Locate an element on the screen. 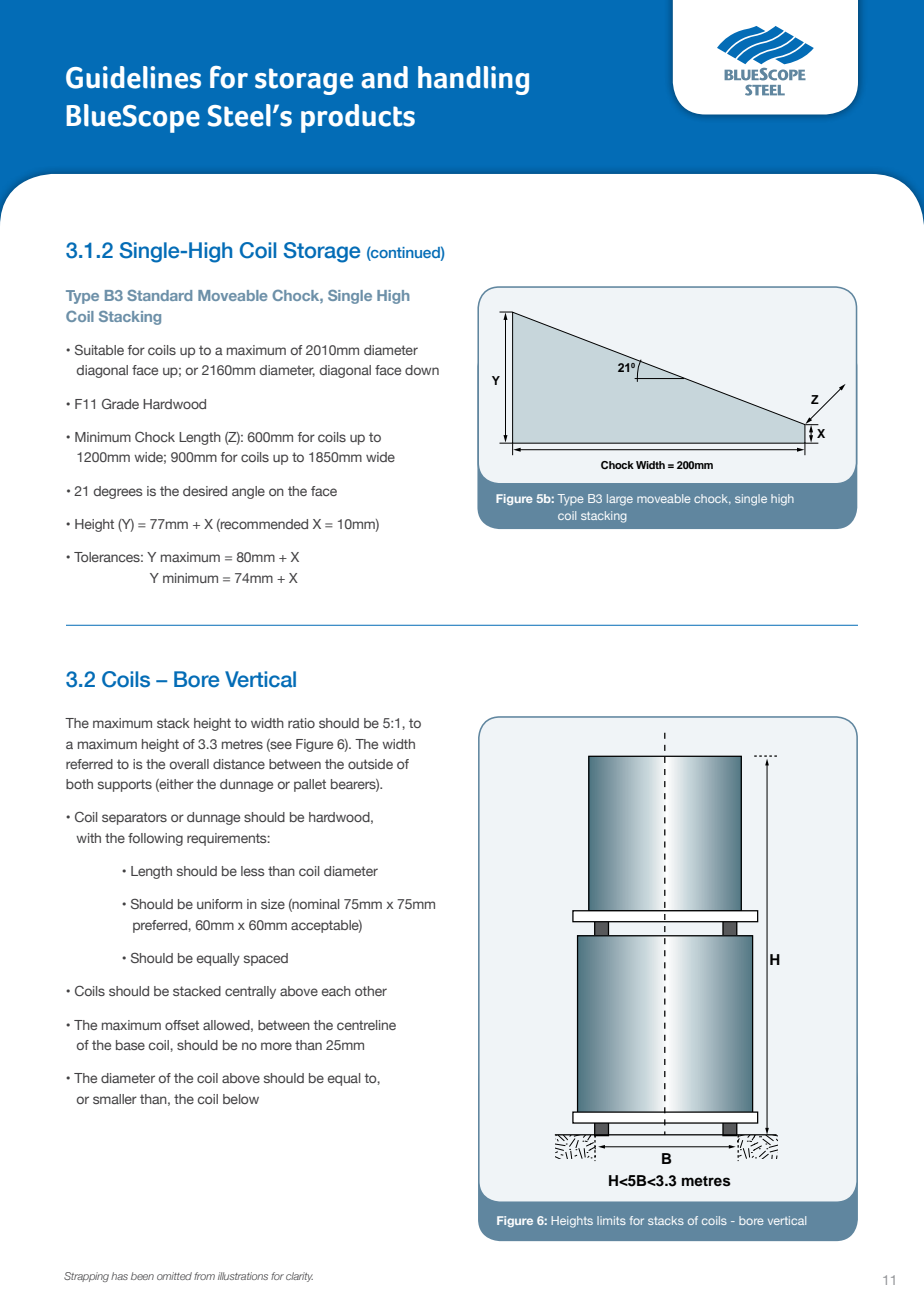 This screenshot has height=1308, width=924. limits is located at coordinates (611, 1220).
